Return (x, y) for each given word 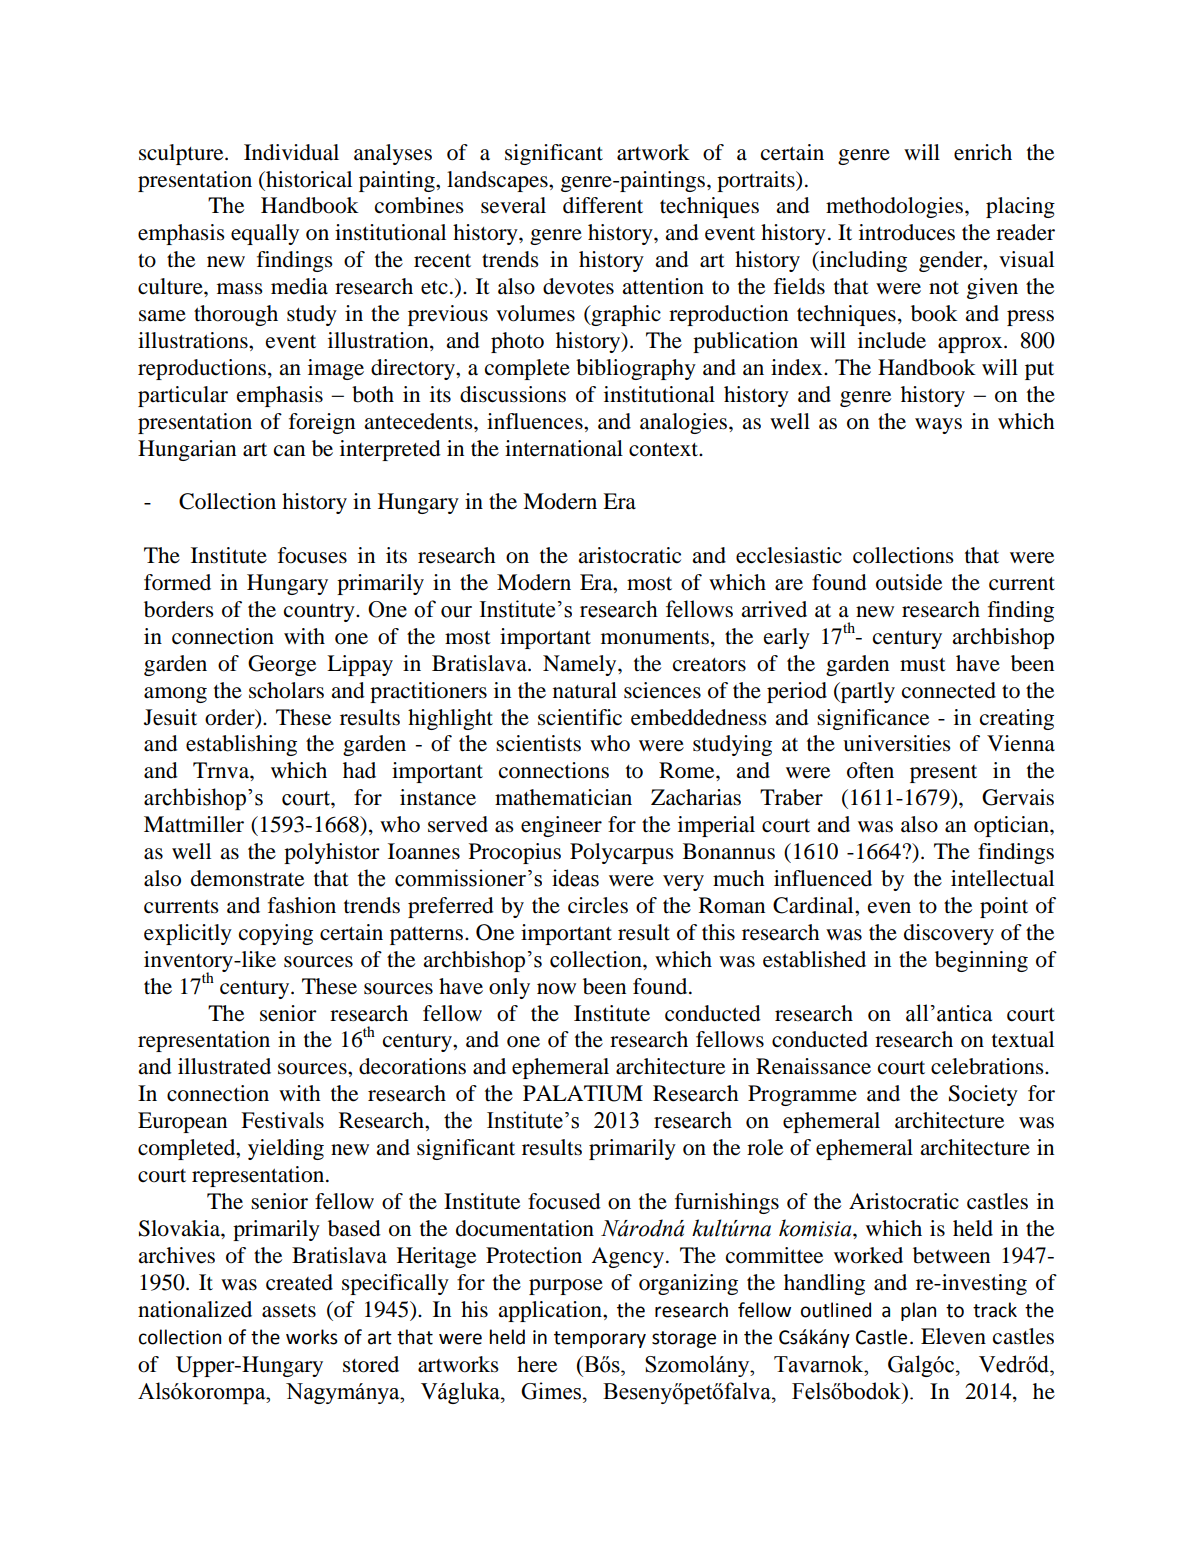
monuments (655, 638)
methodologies (894, 207)
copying (276, 934)
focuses (312, 555)
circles (598, 905)
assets (289, 1311)
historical (308, 179)
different (603, 205)
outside (909, 582)
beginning (981, 961)
